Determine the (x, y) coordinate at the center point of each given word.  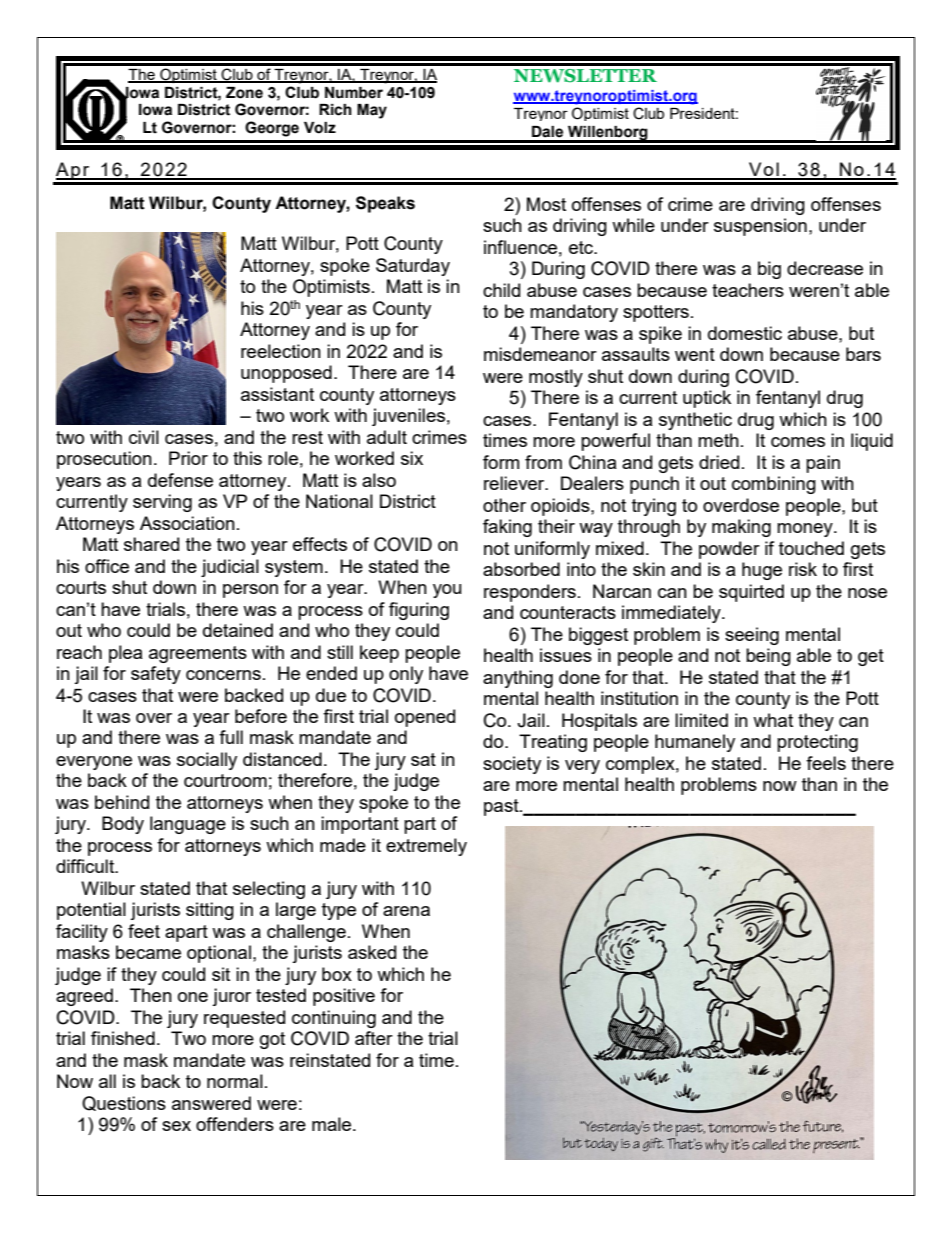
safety (156, 675)
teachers (748, 290)
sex (176, 1126)
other (504, 505)
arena (406, 911)
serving (162, 503)
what (773, 720)
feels (826, 763)
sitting (210, 911)
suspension (760, 227)
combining (774, 485)
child (501, 290)
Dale (547, 132)
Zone (244, 93)
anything (518, 679)
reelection (281, 351)
